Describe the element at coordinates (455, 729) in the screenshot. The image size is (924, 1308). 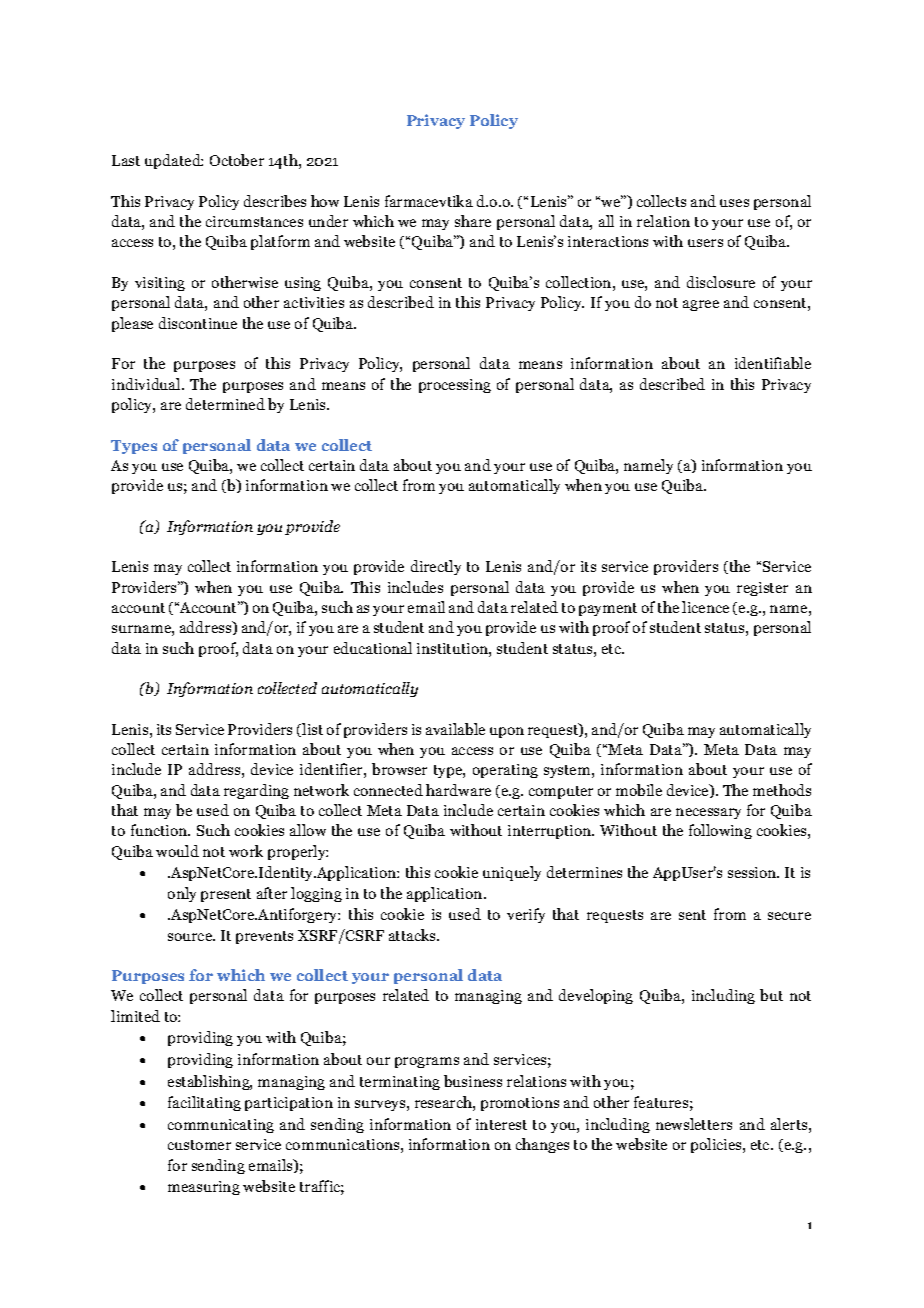
I see `available` at that location.
